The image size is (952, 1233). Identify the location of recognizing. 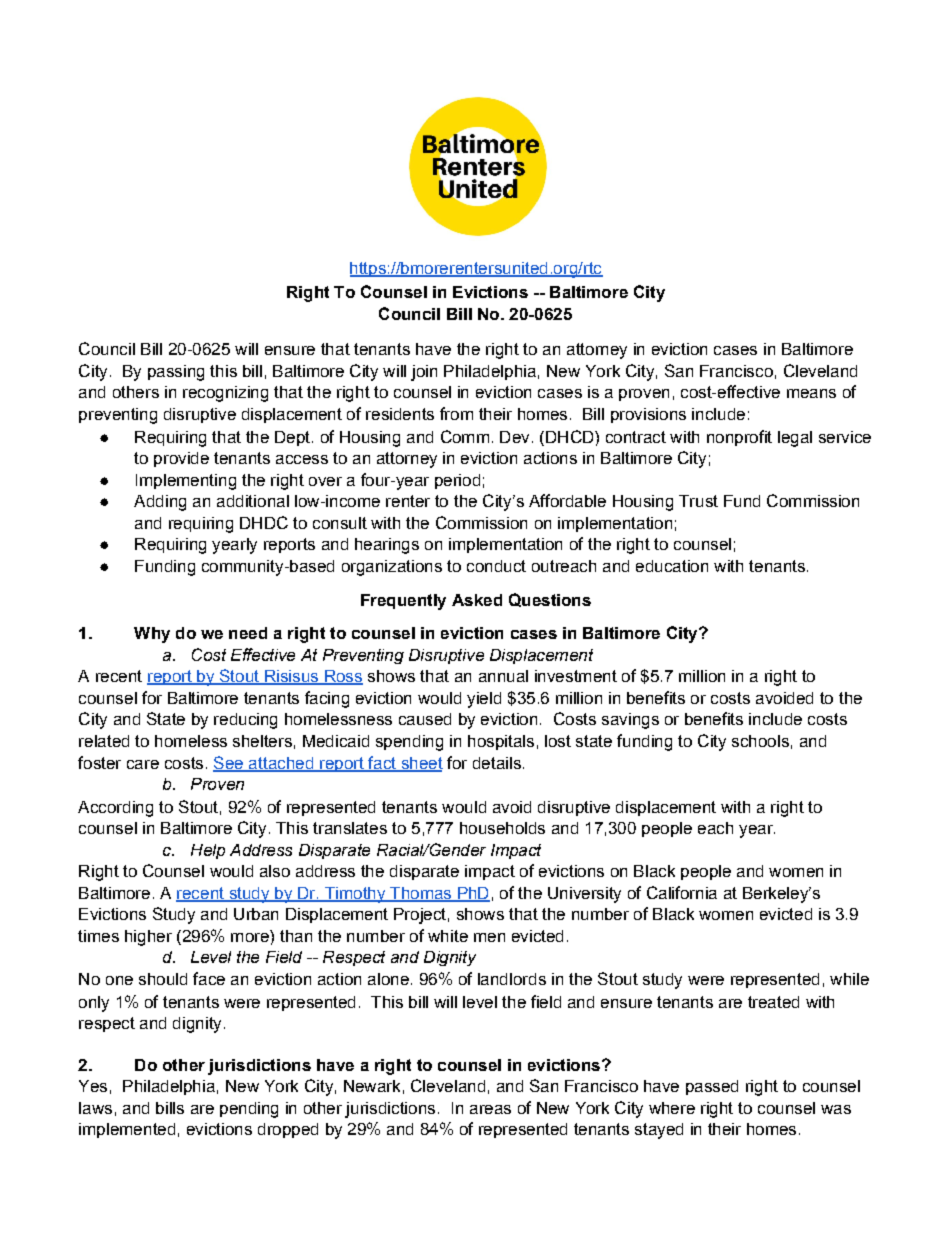
(225, 394).
